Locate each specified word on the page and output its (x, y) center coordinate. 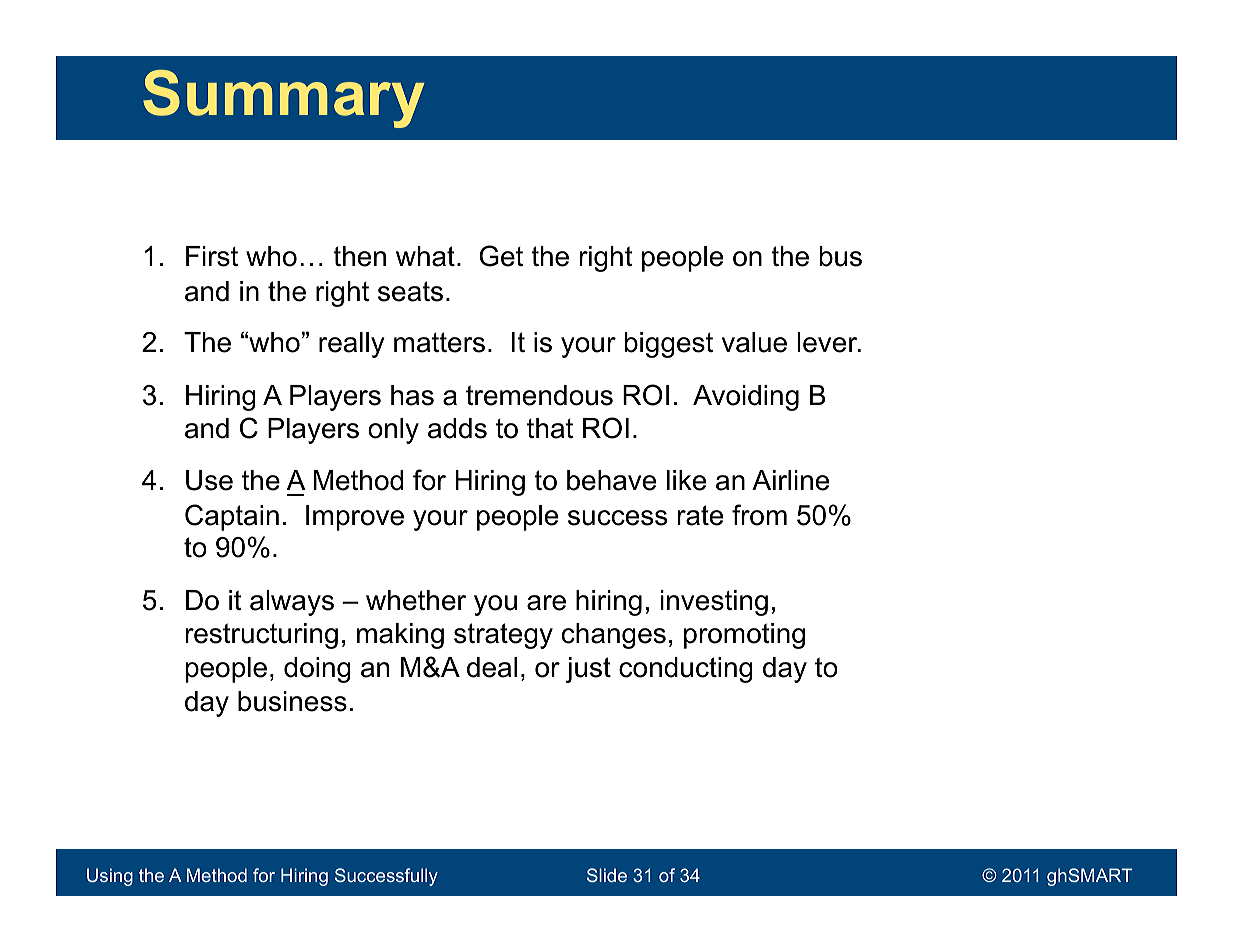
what (425, 256)
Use (209, 480)
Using (110, 877)
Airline (790, 480)
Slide (607, 875)
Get (501, 256)
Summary (283, 99)
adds (457, 428)
